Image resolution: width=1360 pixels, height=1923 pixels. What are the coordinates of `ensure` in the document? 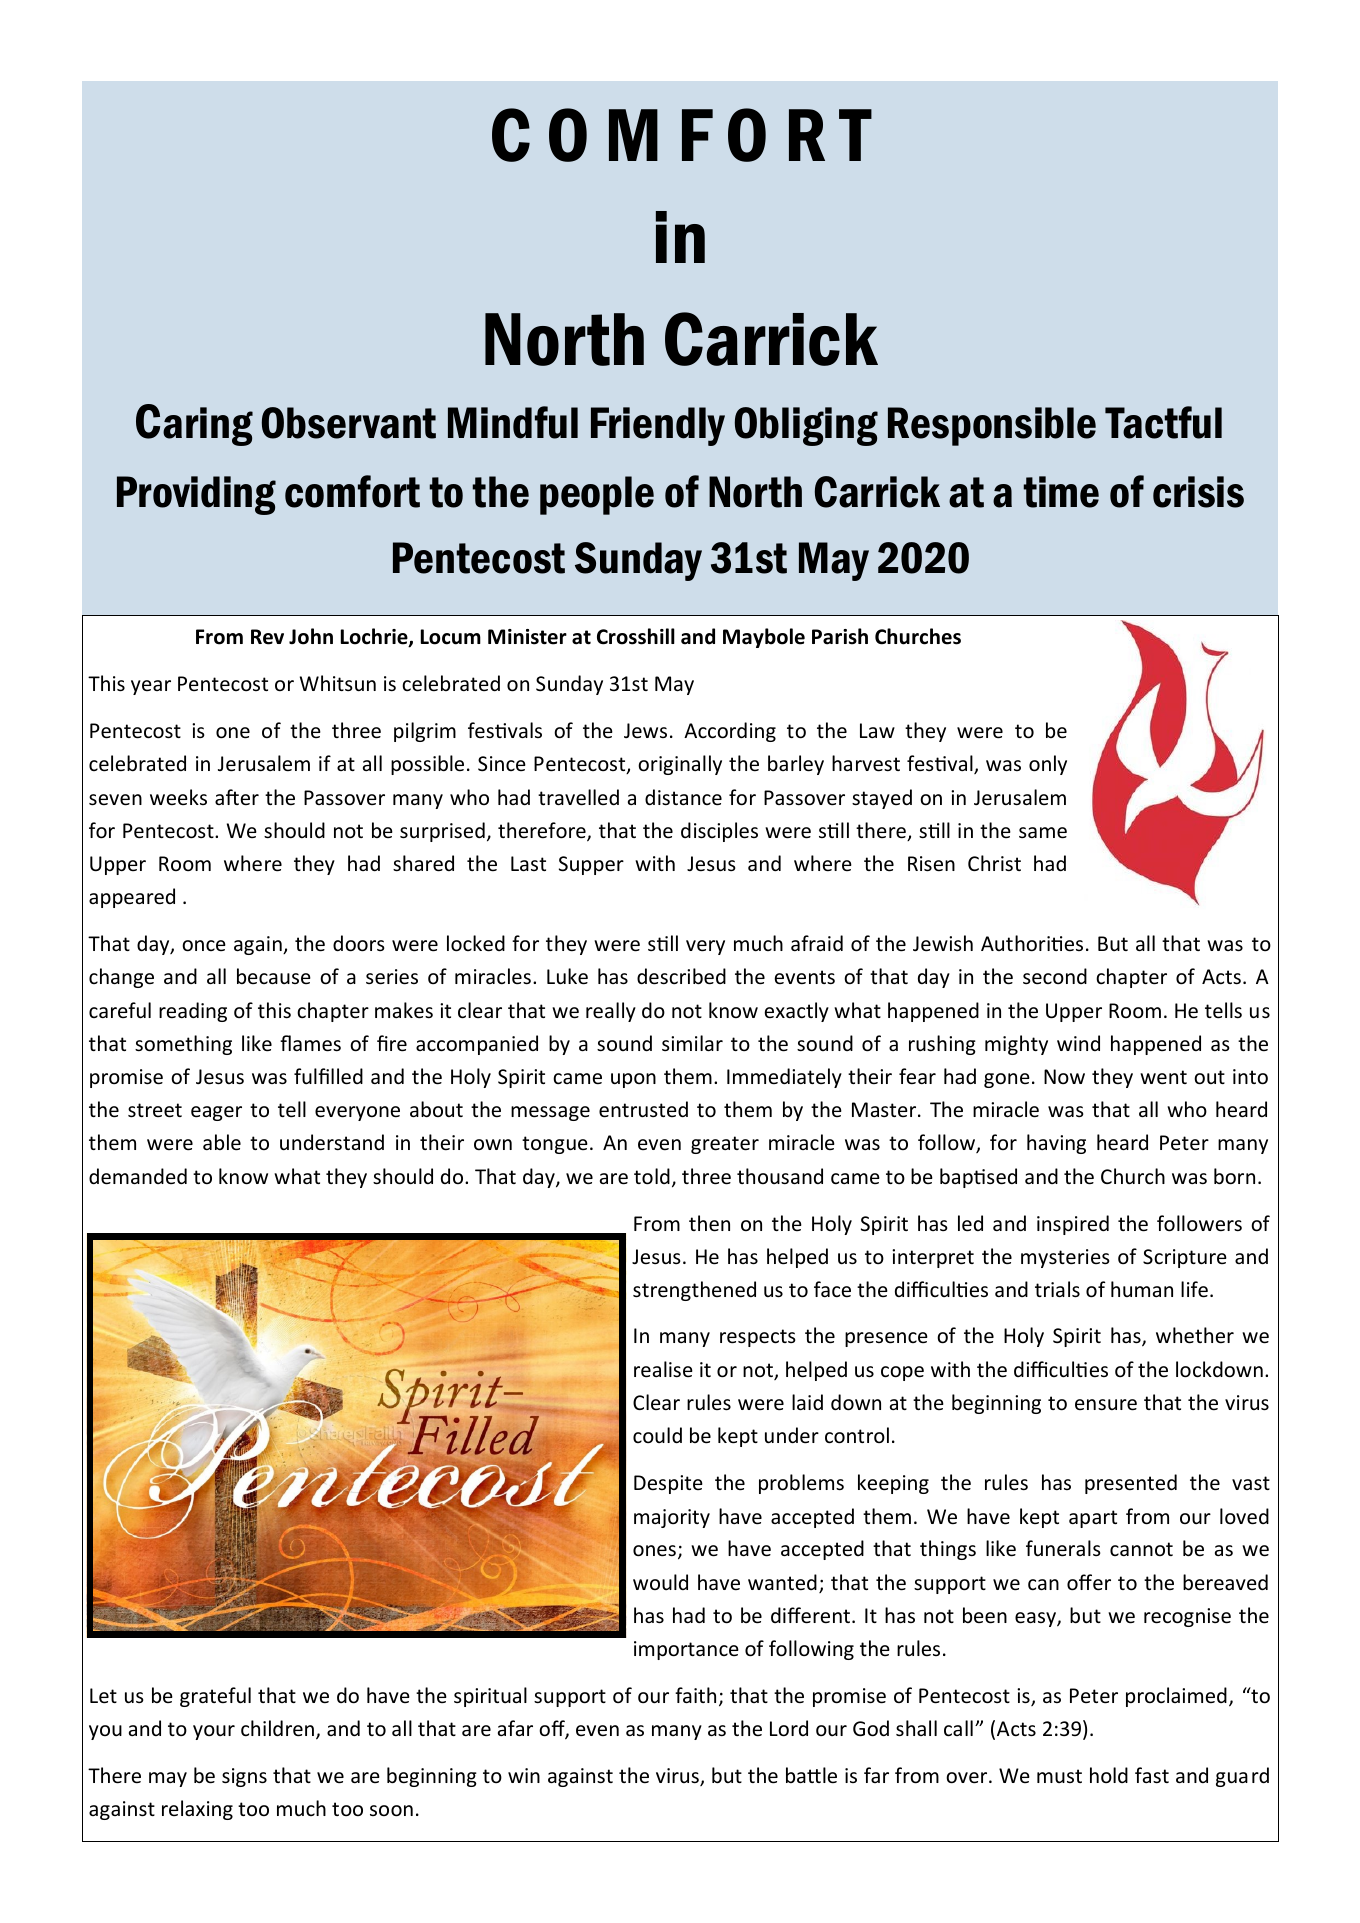 It's located at (1106, 1405).
